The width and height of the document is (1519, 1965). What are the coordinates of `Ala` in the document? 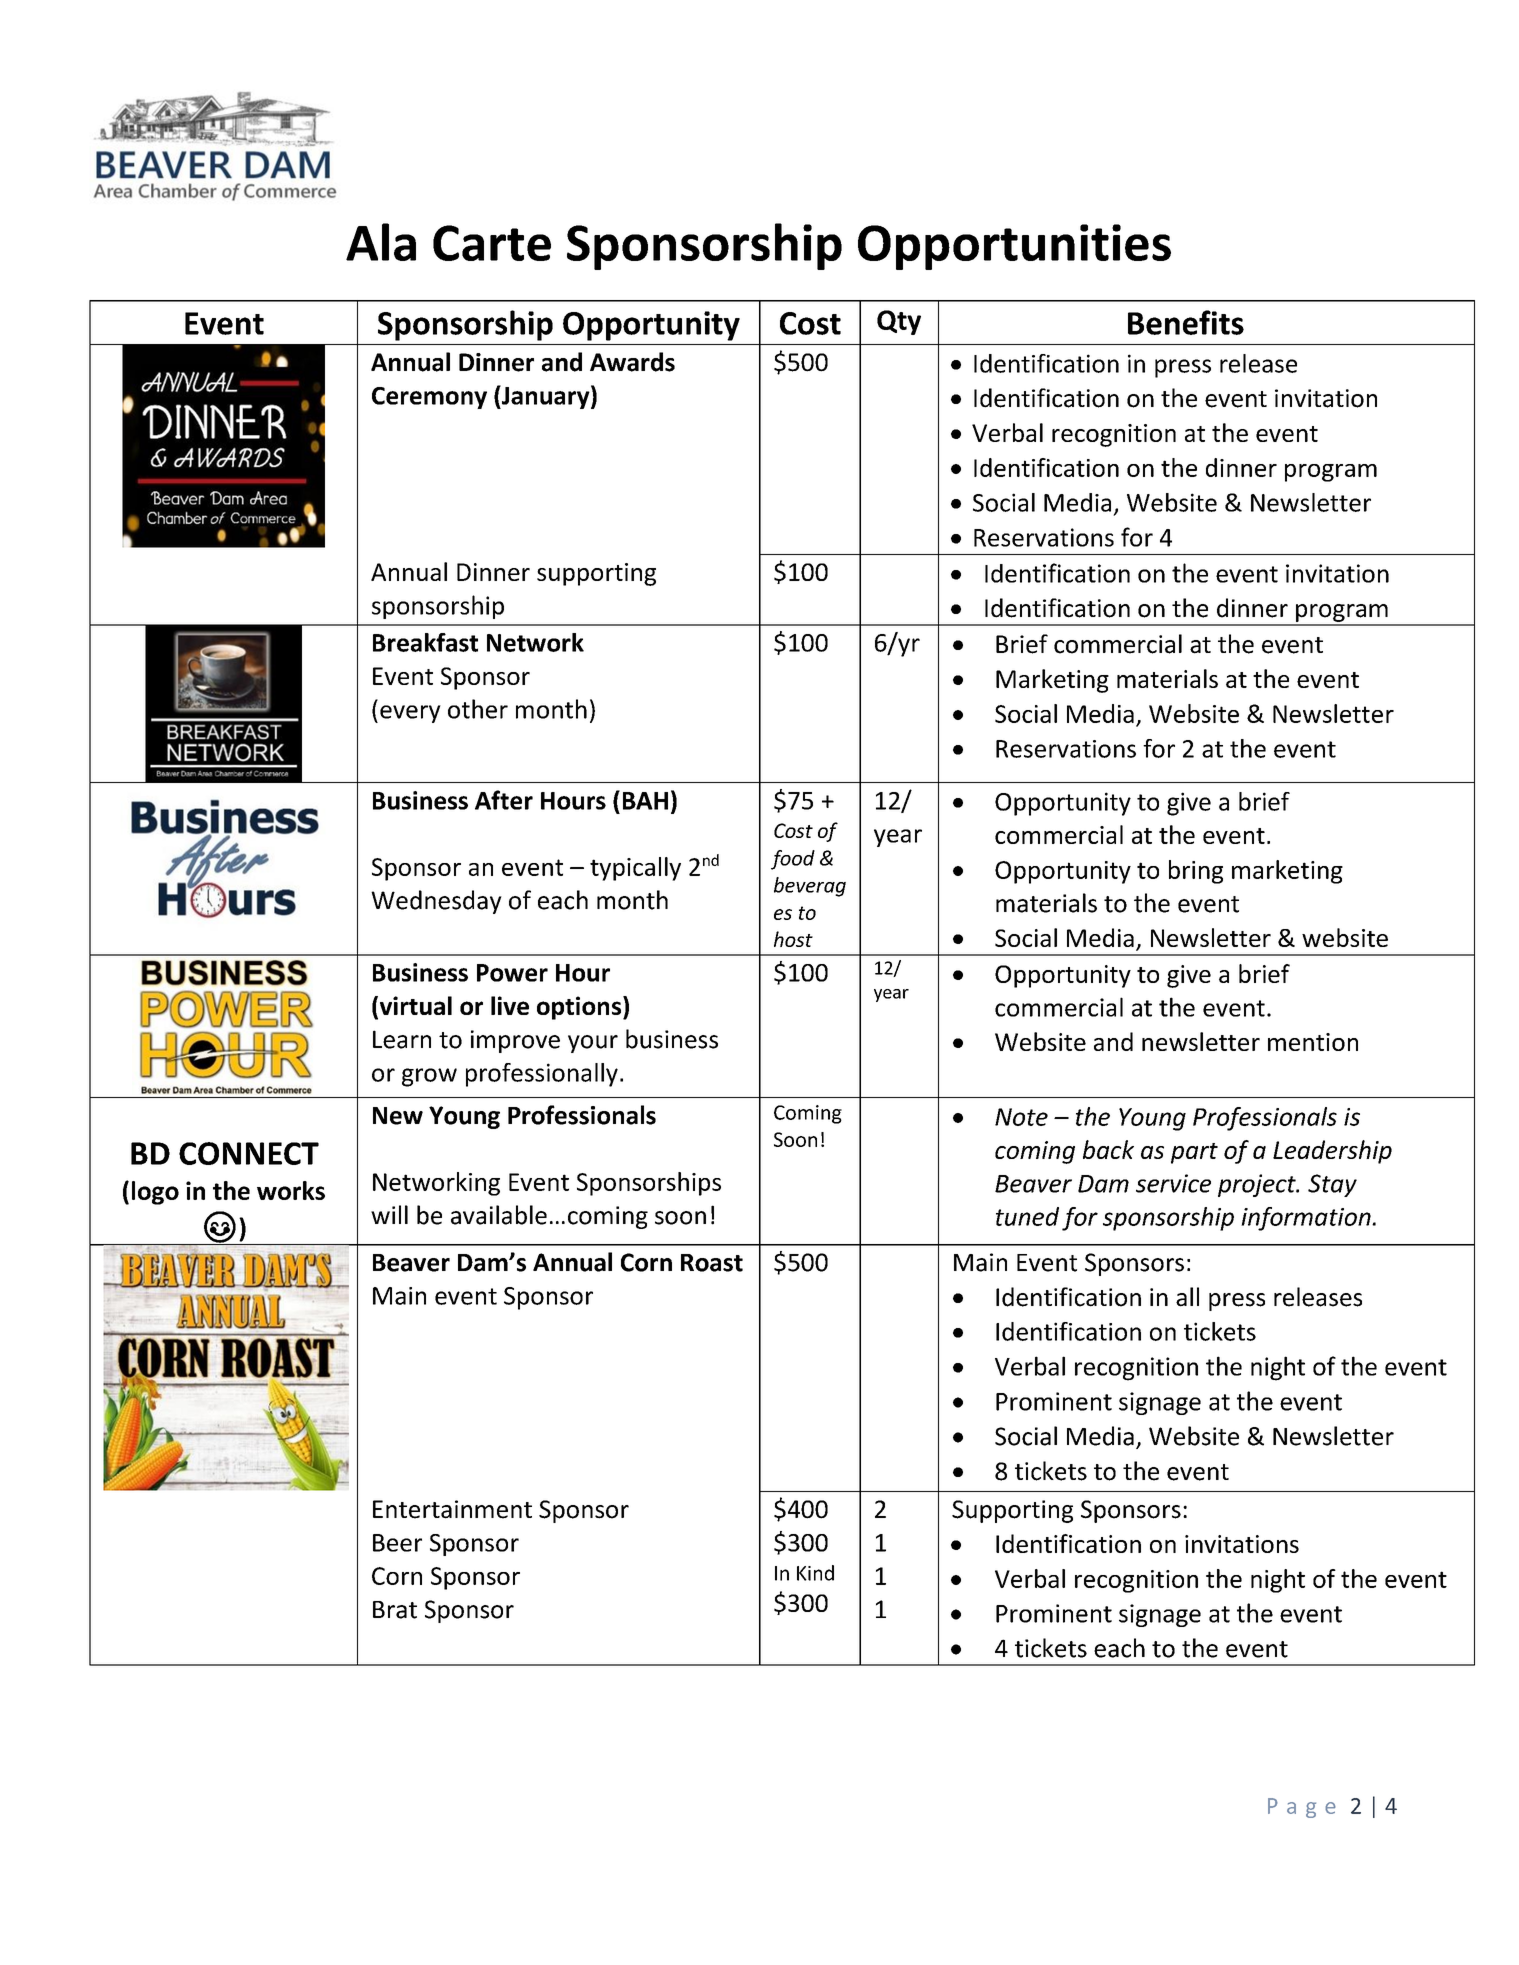 It's located at (381, 242).
